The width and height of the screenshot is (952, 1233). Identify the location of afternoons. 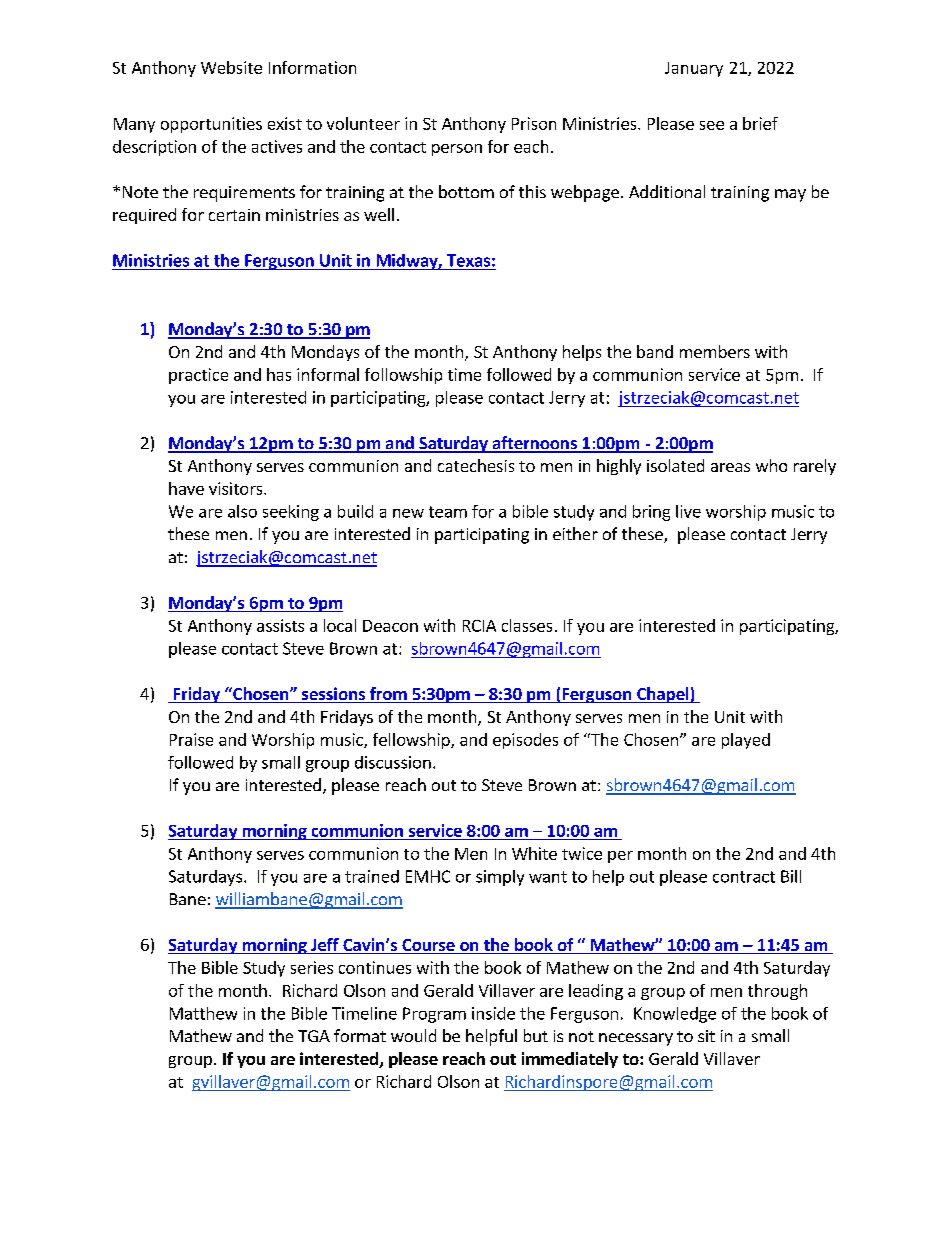
(534, 444).
